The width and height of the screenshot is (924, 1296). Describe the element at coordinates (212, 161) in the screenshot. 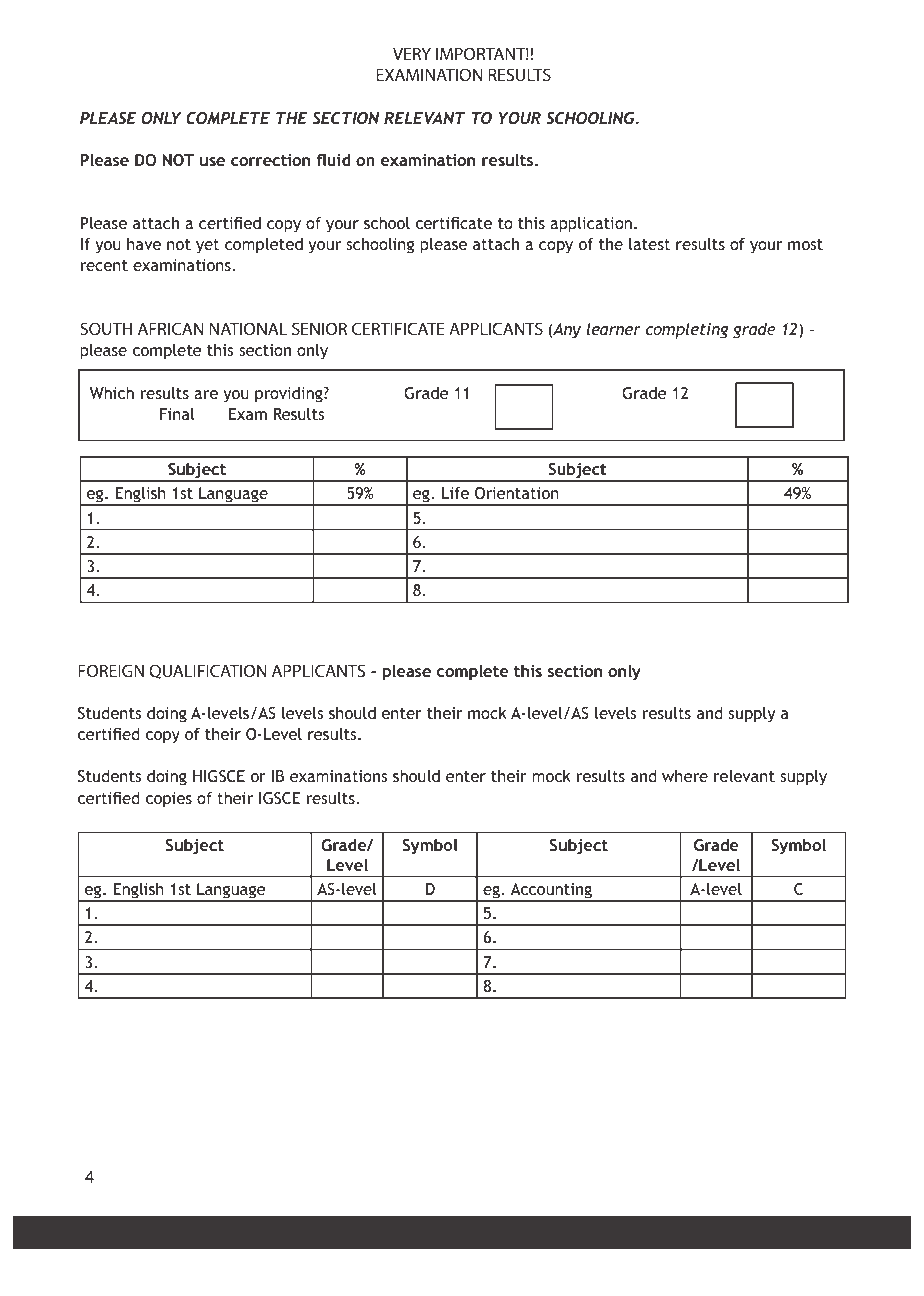

I see `use` at that location.
